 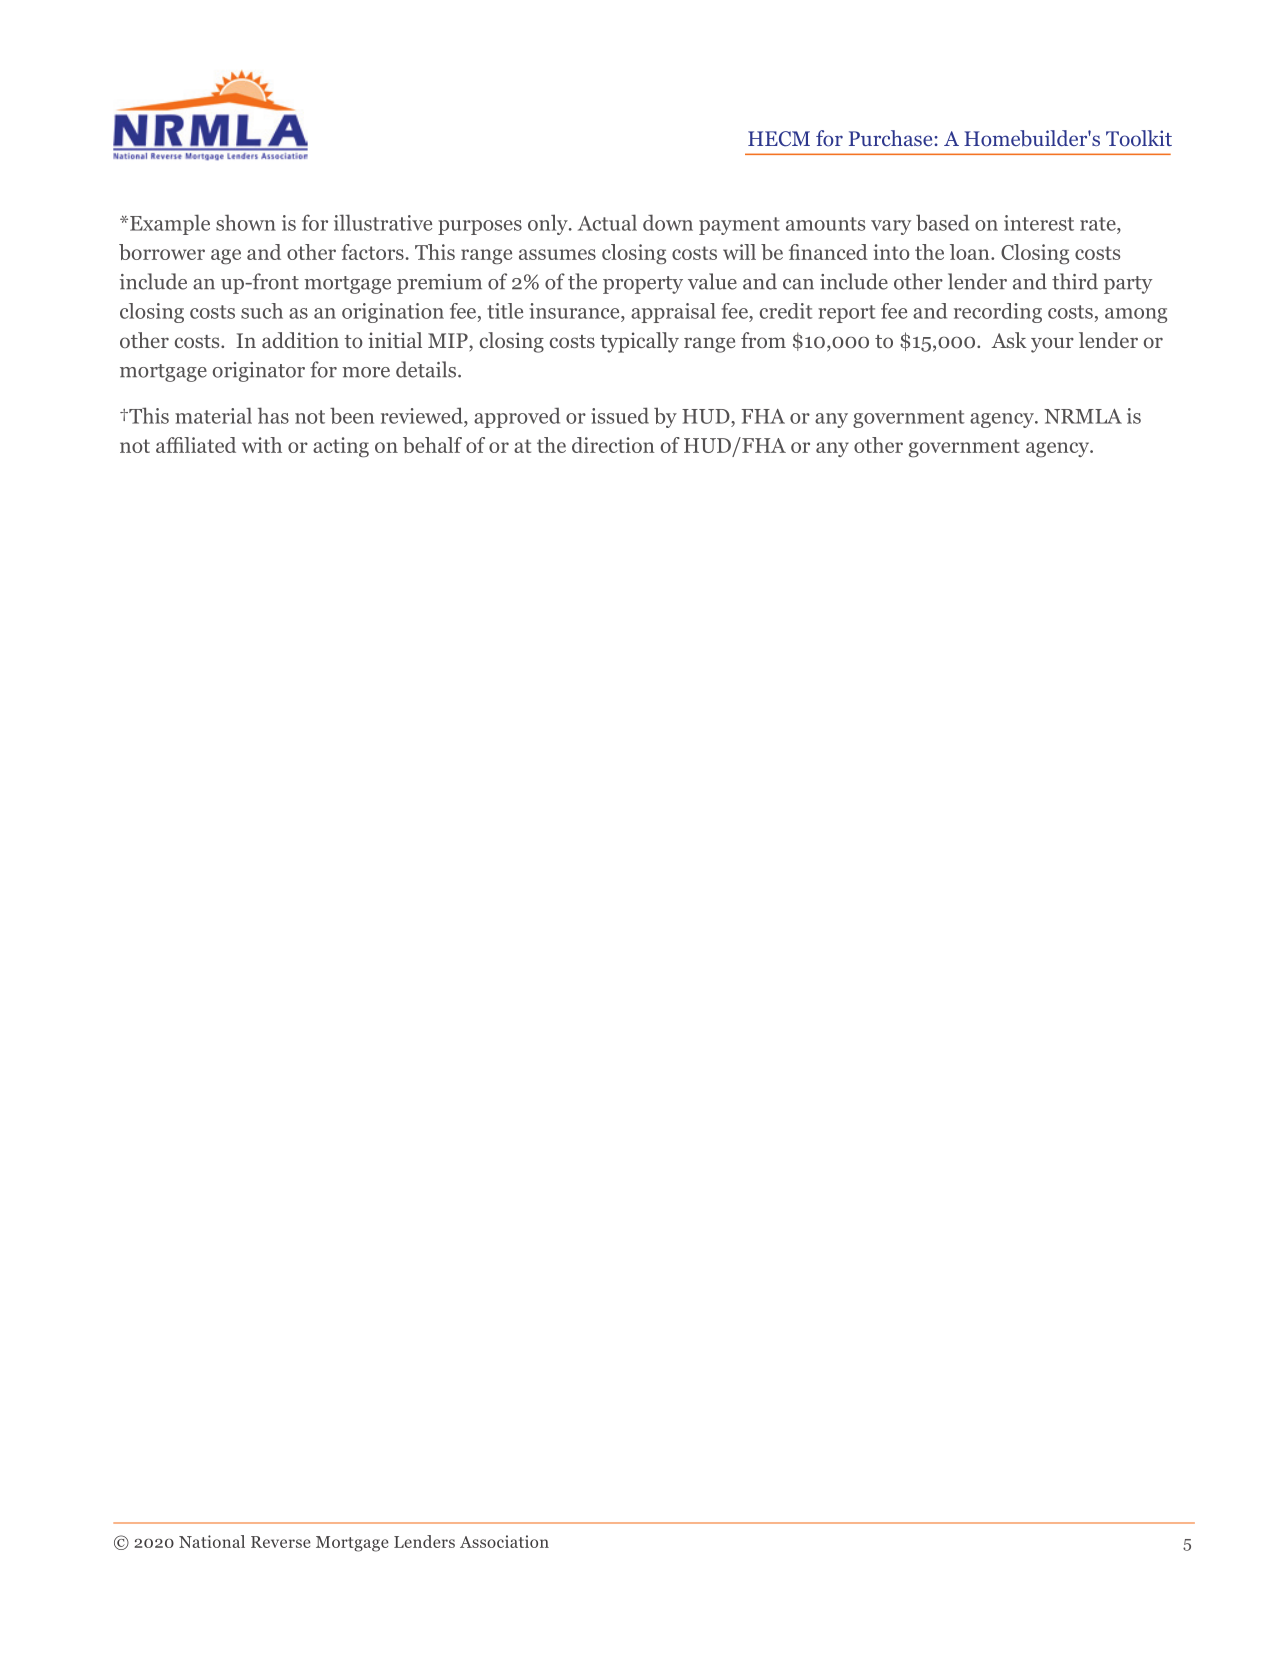 I want to click on down, so click(x=668, y=222).
